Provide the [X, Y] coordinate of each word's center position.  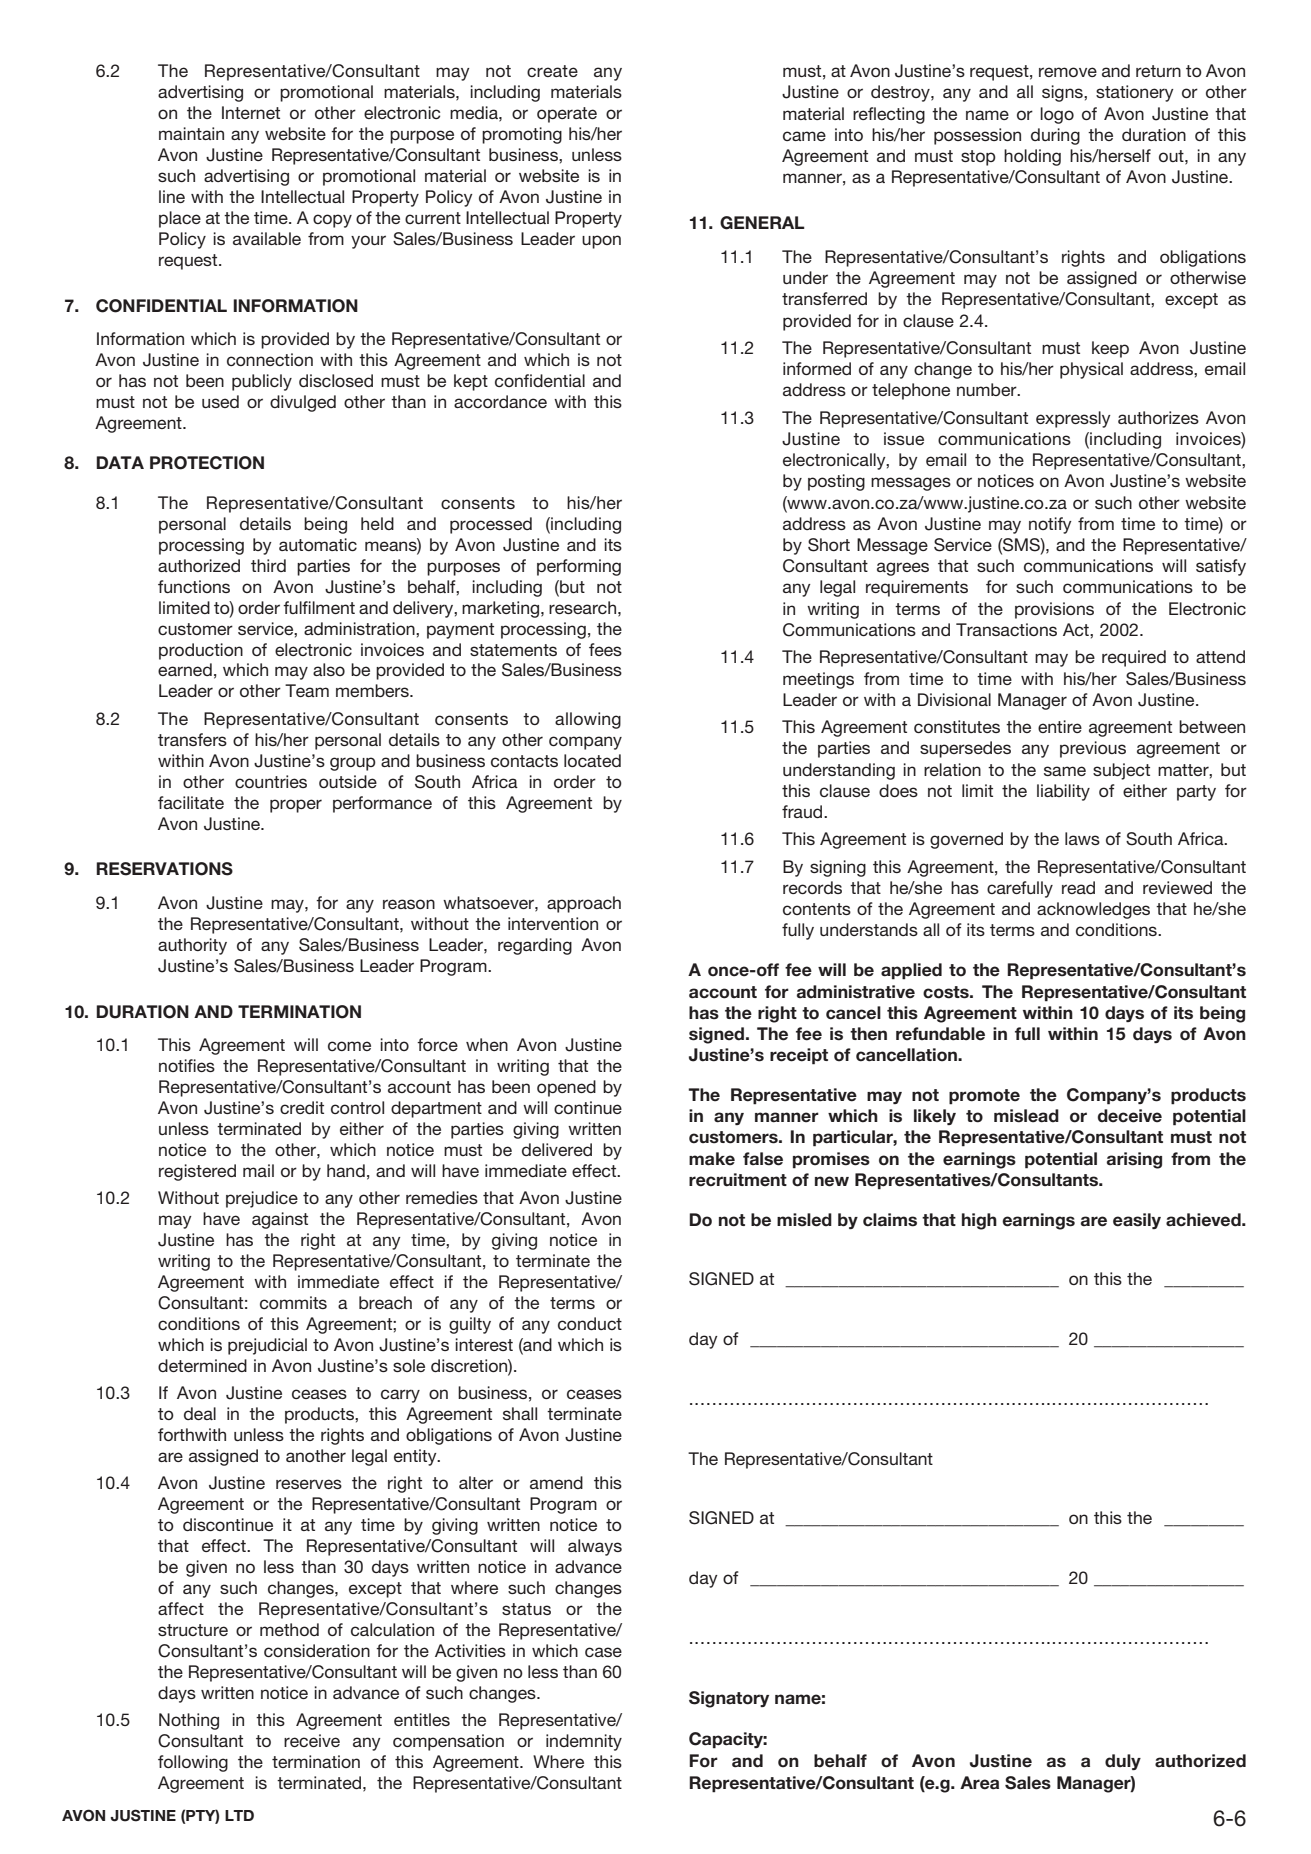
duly [1123, 1762]
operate [567, 115]
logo [1057, 115]
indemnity [584, 1742]
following [193, 1763]
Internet [251, 112]
